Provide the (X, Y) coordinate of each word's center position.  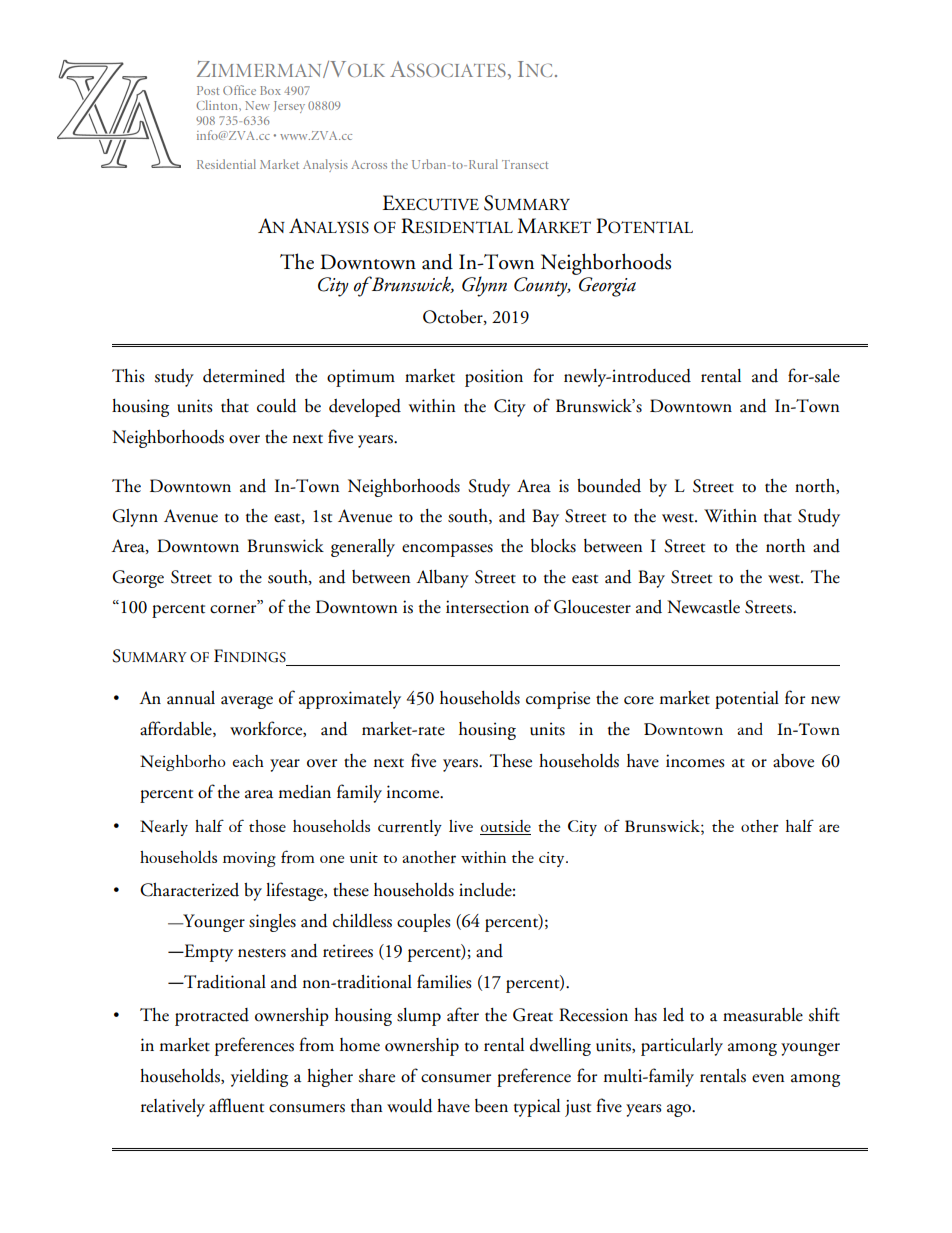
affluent (236, 1105)
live (461, 826)
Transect (525, 164)
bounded (609, 486)
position (494, 378)
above (793, 761)
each (248, 761)
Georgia (607, 287)
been (491, 1106)
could (277, 406)
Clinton (218, 105)
